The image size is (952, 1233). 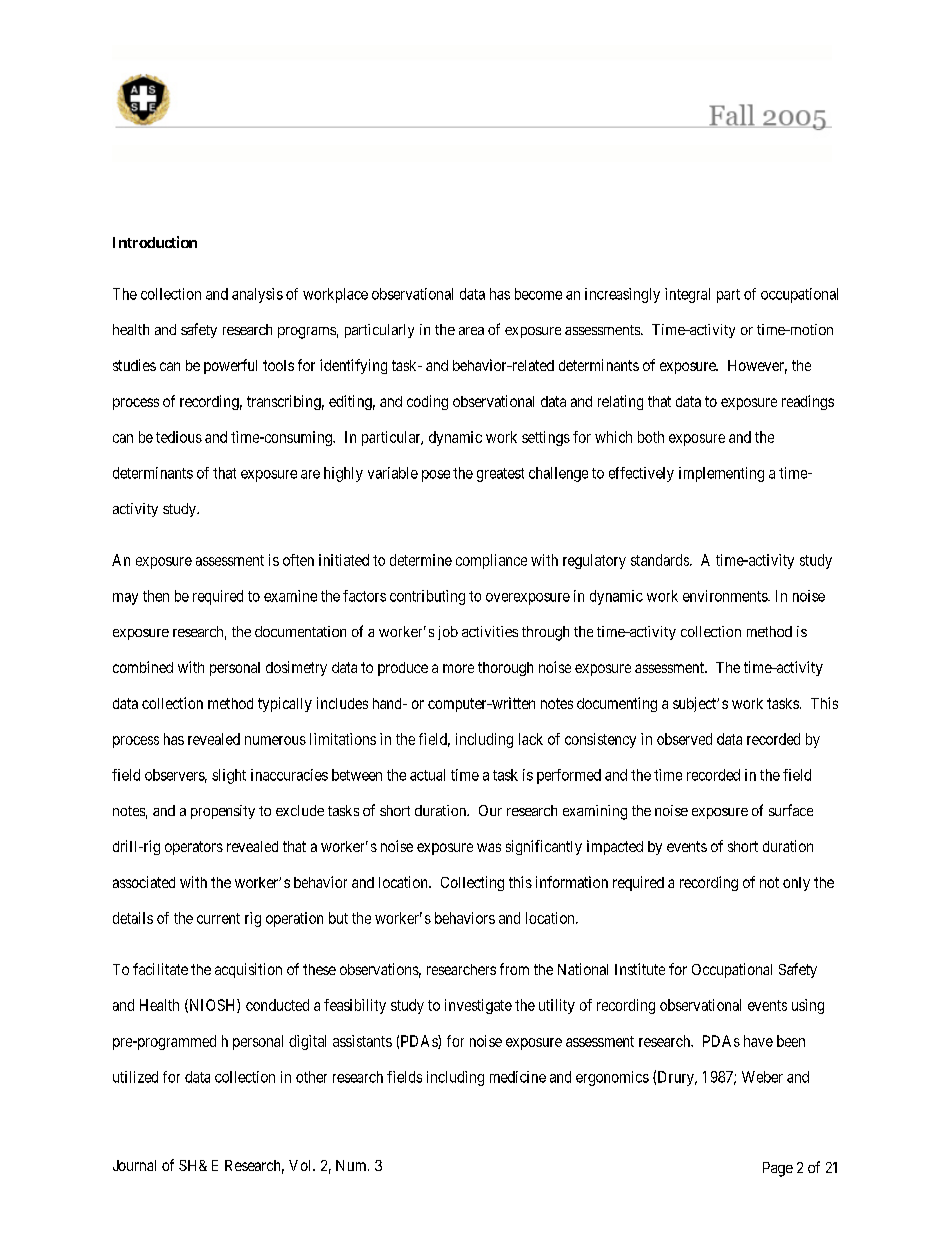 I want to click on Collecting, so click(x=472, y=883).
